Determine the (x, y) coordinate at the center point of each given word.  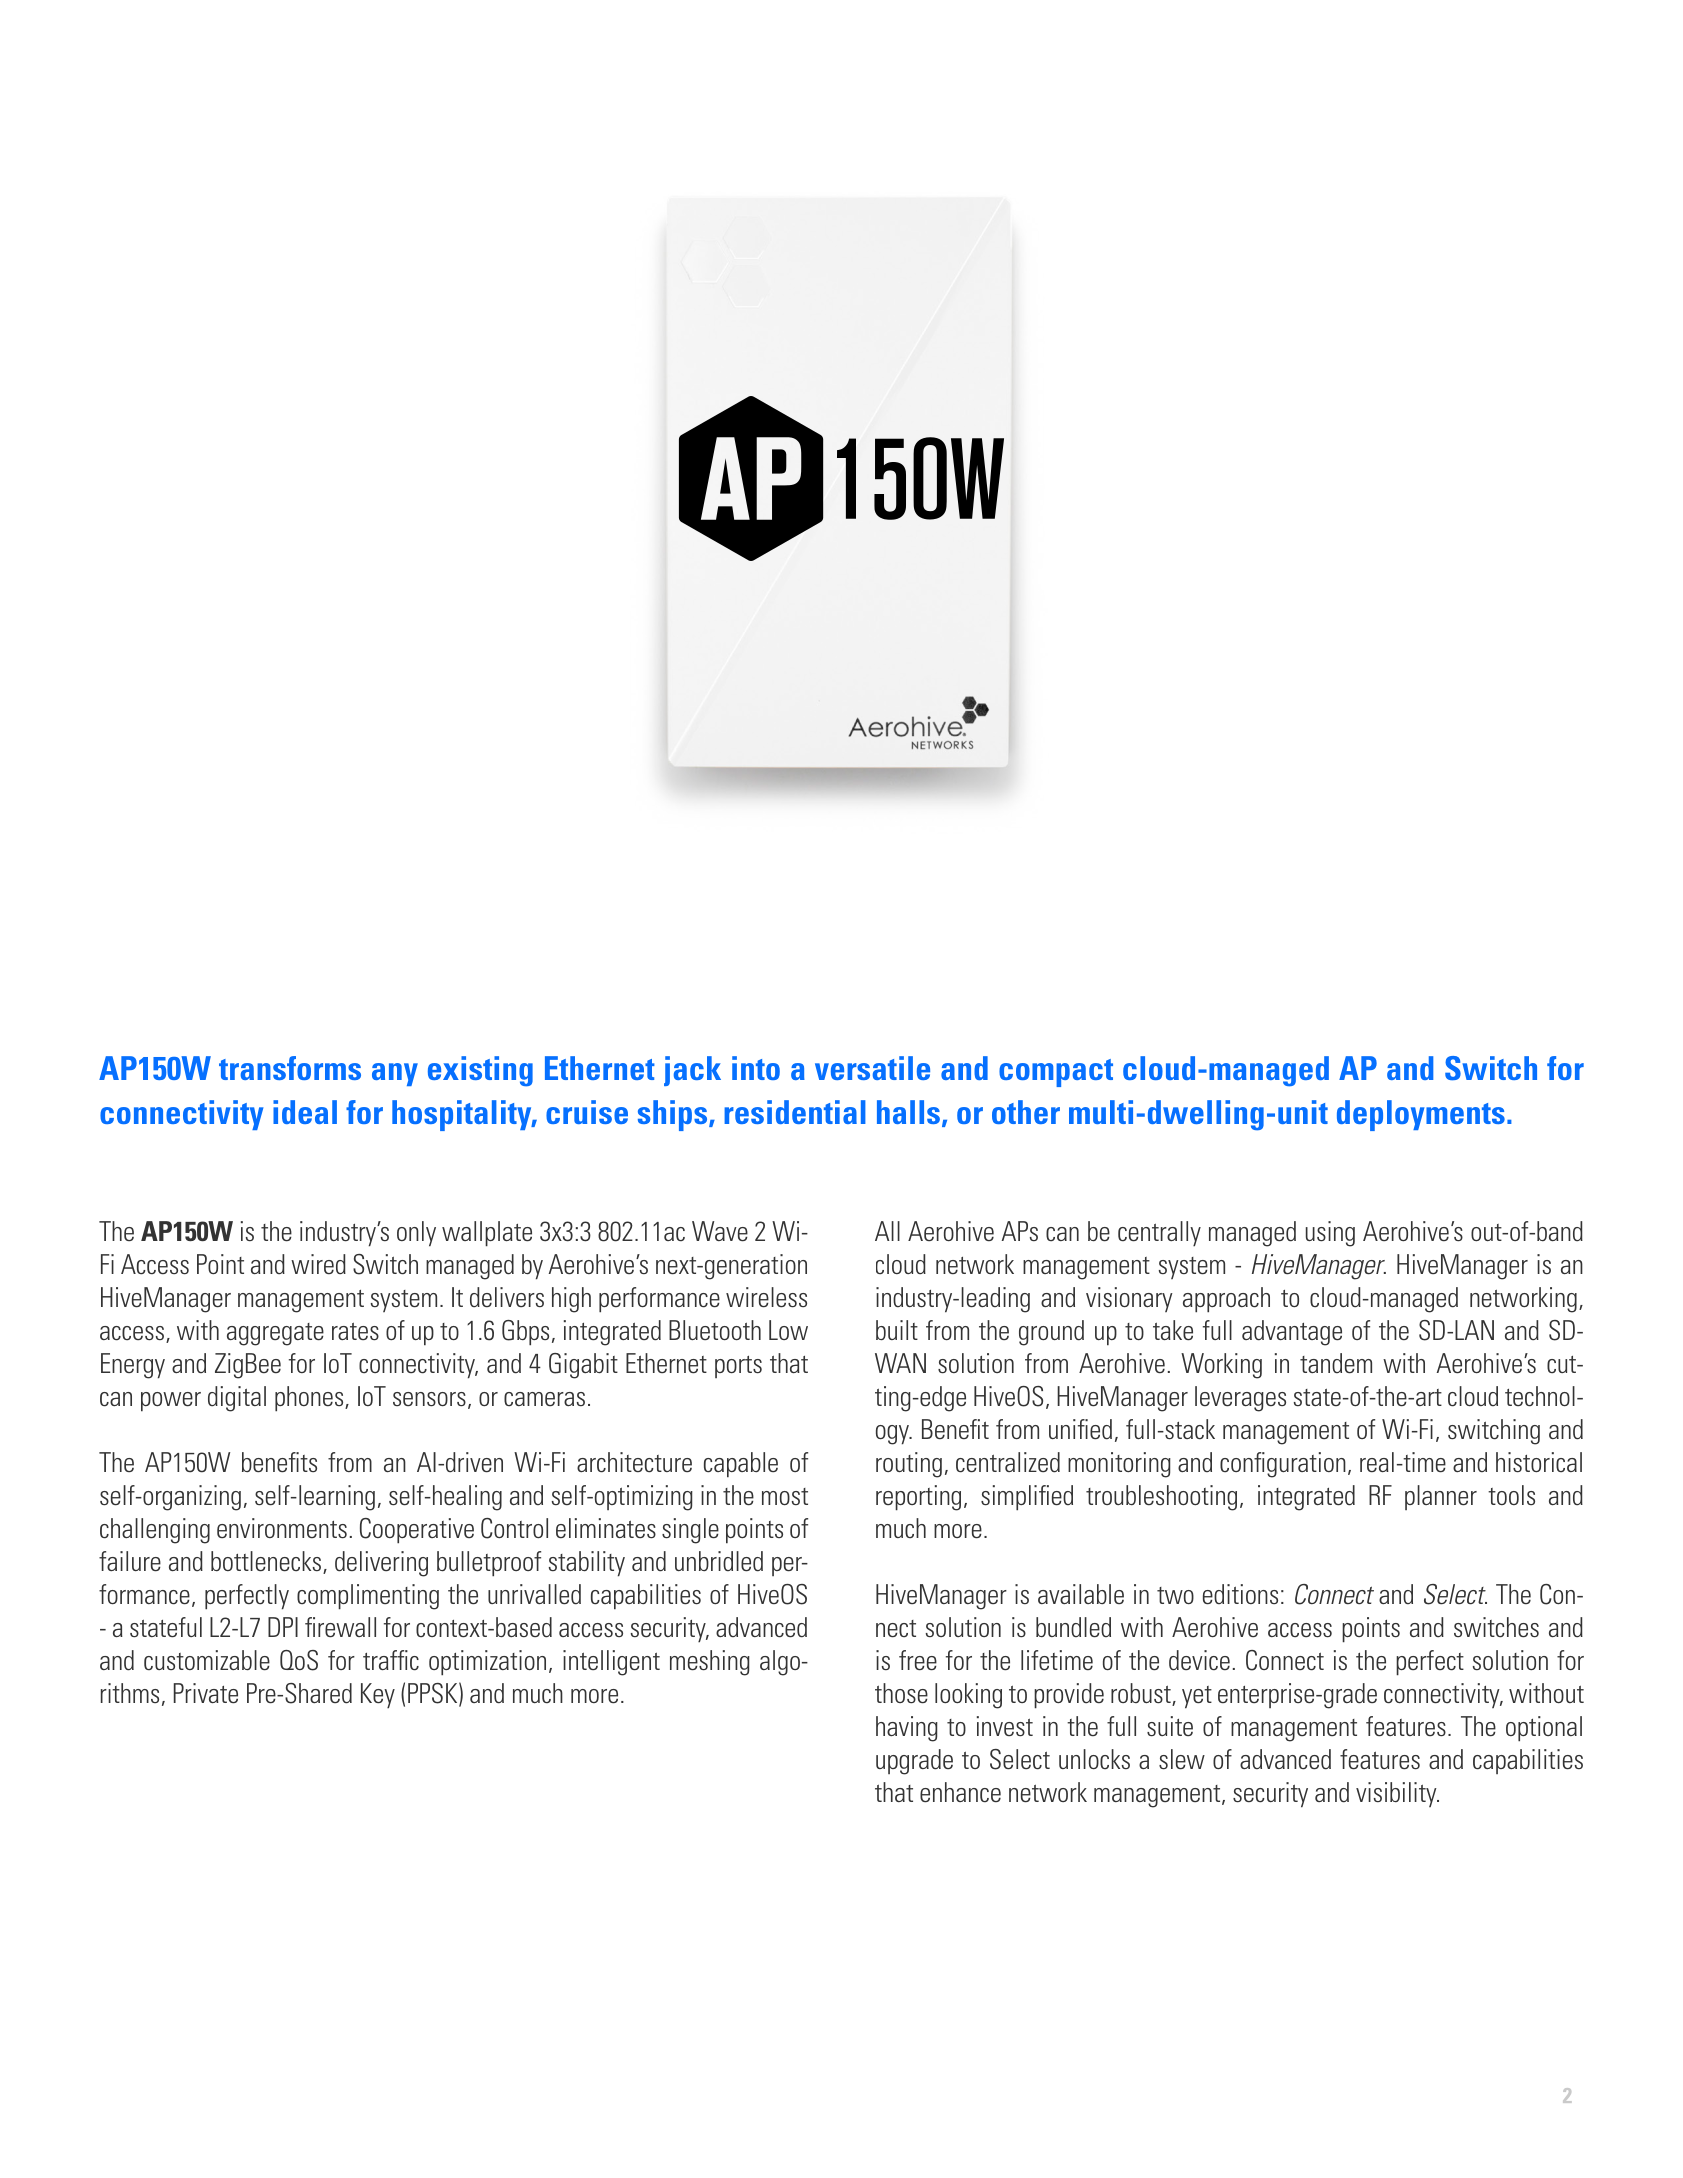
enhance (960, 1792)
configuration (1283, 1465)
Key (378, 1696)
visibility (1397, 1794)
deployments (1421, 1115)
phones (310, 1399)
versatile (872, 1068)
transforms (290, 1068)
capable (741, 1465)
